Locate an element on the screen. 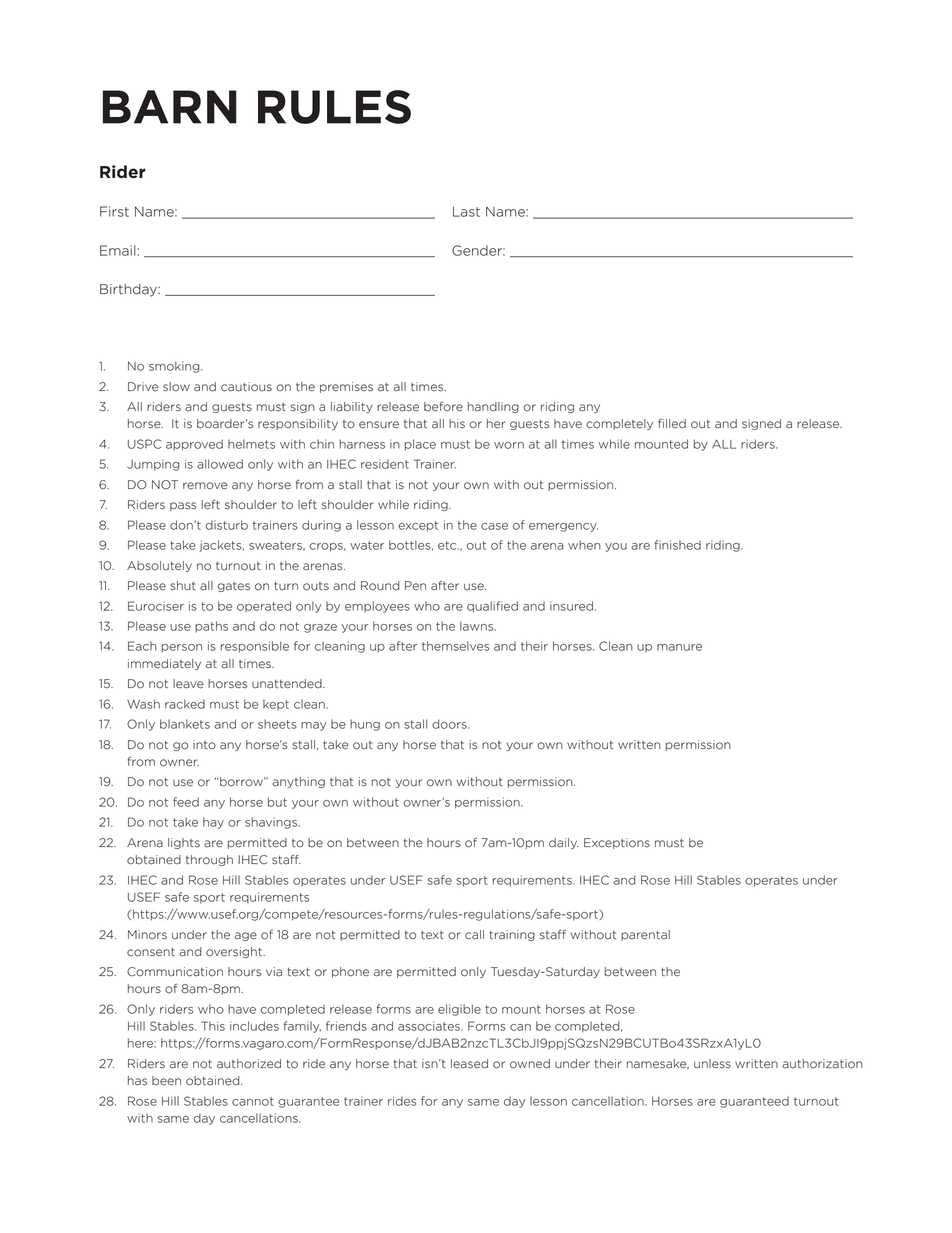  shut is located at coordinates (183, 586).
